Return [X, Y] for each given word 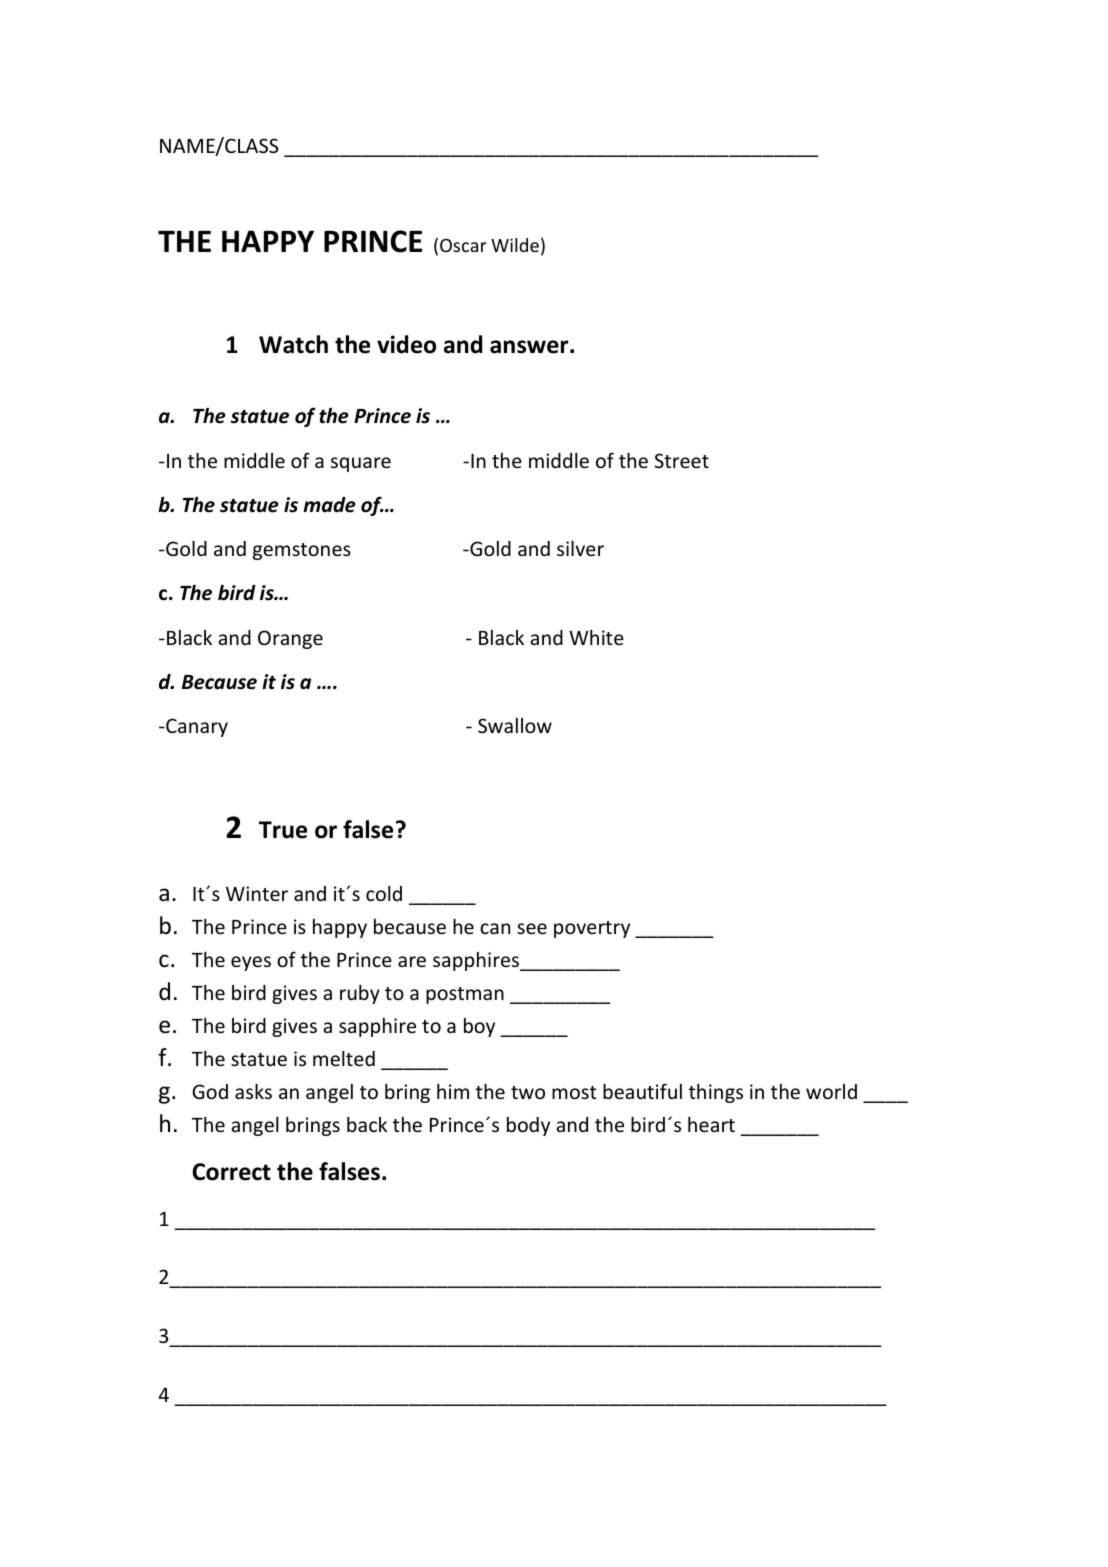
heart [711, 1124]
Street [682, 460]
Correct [231, 1172]
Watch [293, 344]
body [528, 1126]
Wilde [515, 245]
